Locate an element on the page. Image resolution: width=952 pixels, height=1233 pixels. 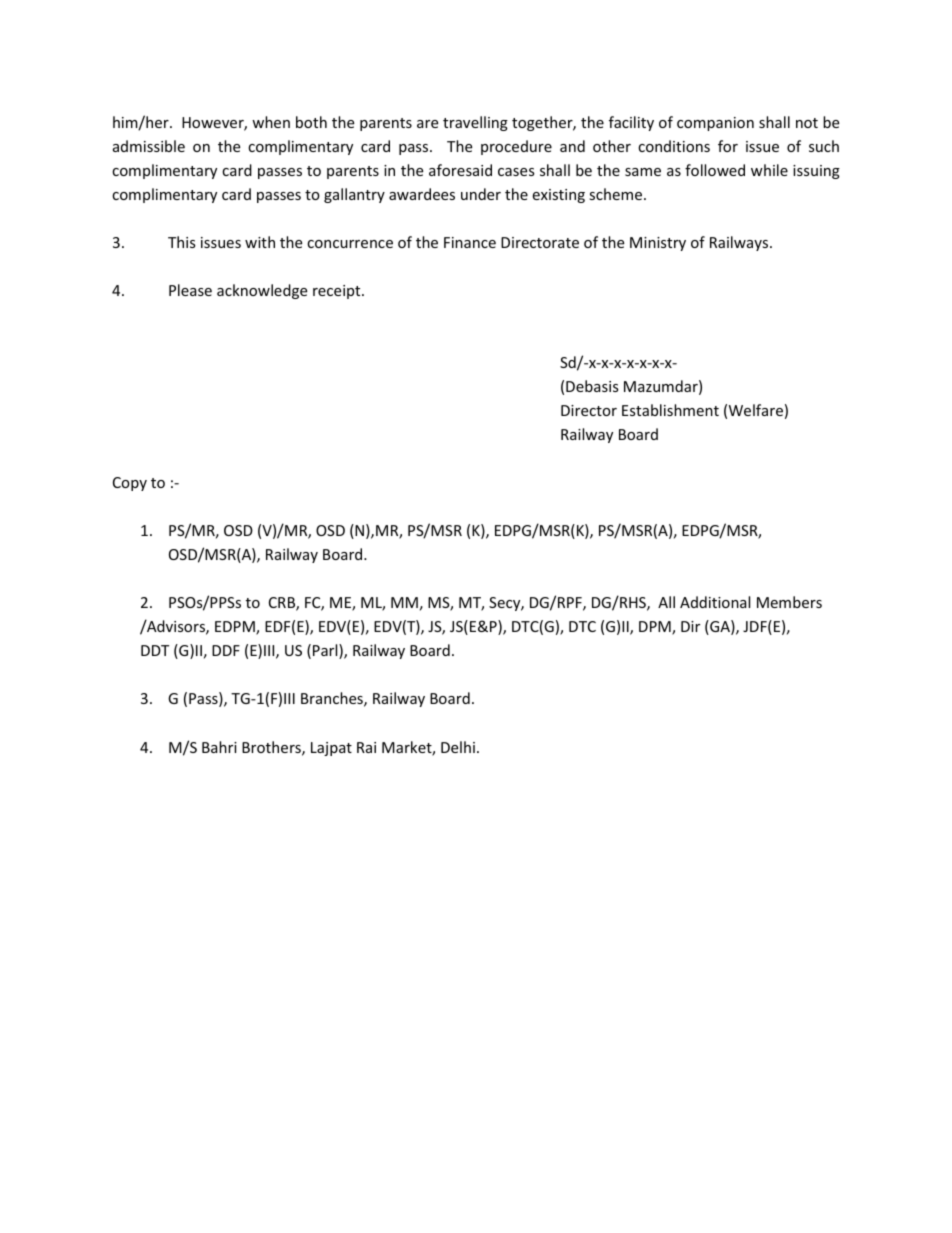
DDT is located at coordinates (155, 650).
